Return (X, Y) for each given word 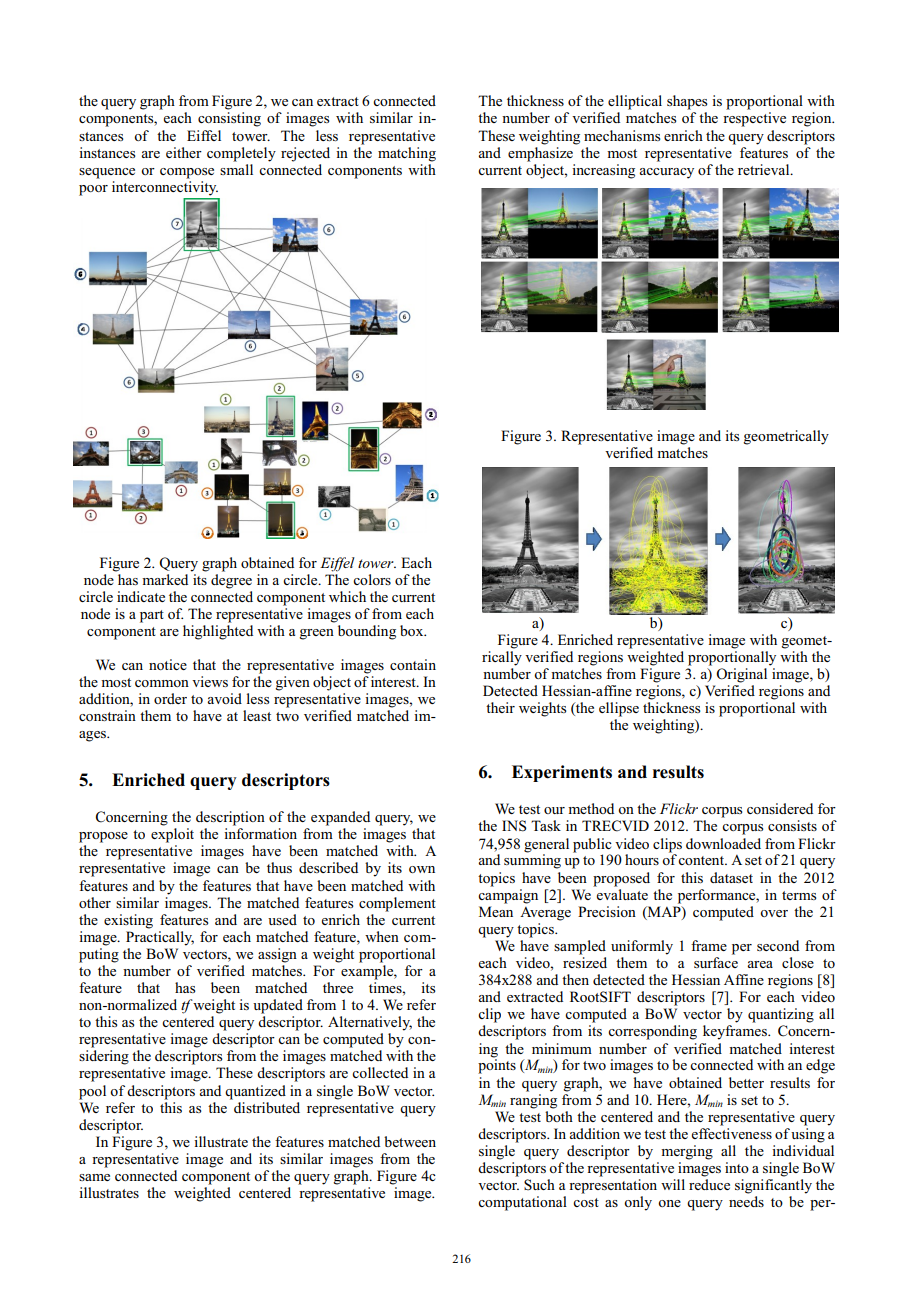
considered (780, 808)
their (500, 707)
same (94, 1177)
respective (754, 119)
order (170, 698)
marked (165, 579)
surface (716, 962)
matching (407, 154)
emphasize (540, 153)
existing (128, 921)
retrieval (765, 169)
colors (372, 579)
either (184, 152)
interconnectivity (165, 188)
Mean (496, 911)
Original (741, 675)
